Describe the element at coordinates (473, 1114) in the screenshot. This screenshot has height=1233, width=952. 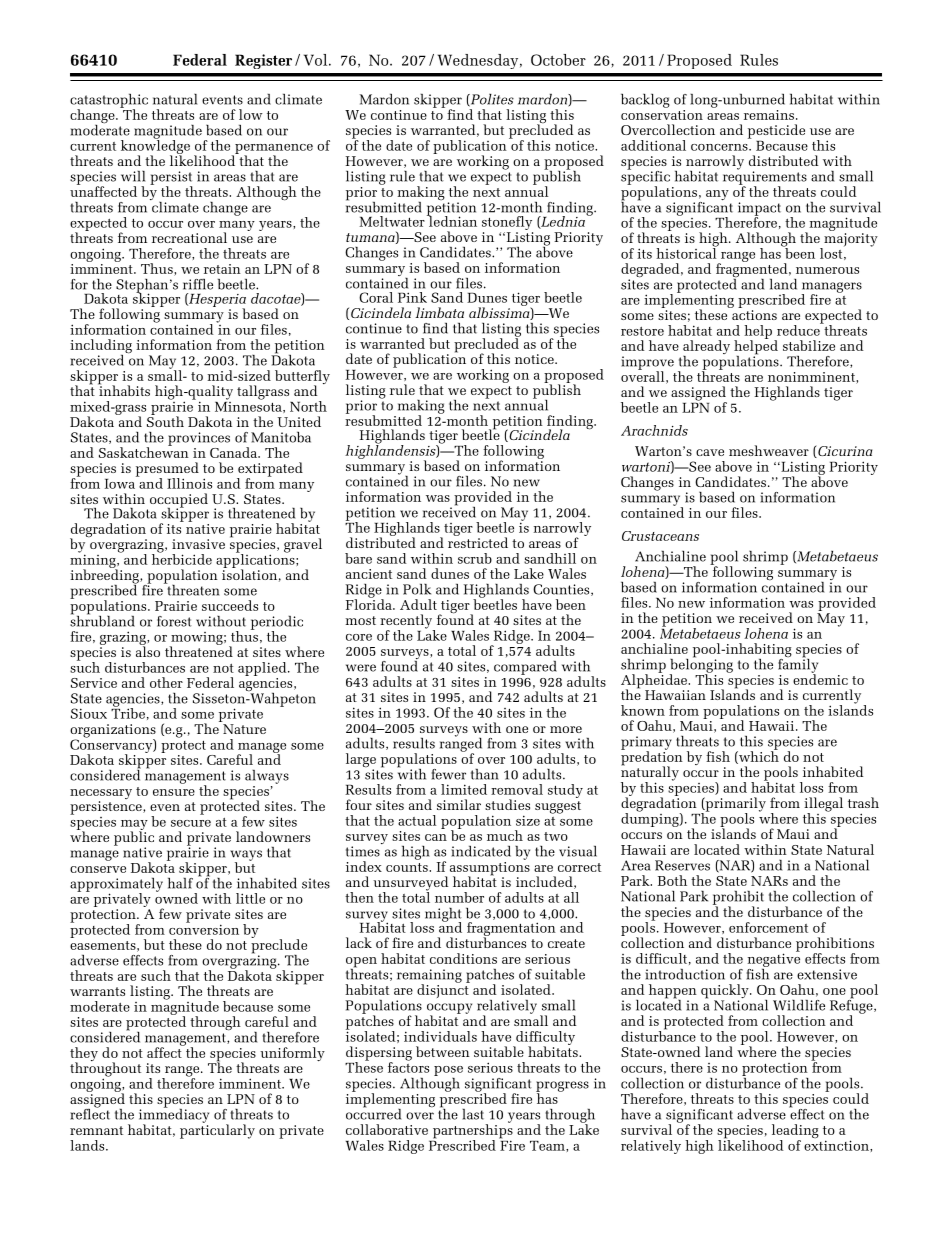
I see `last` at that location.
